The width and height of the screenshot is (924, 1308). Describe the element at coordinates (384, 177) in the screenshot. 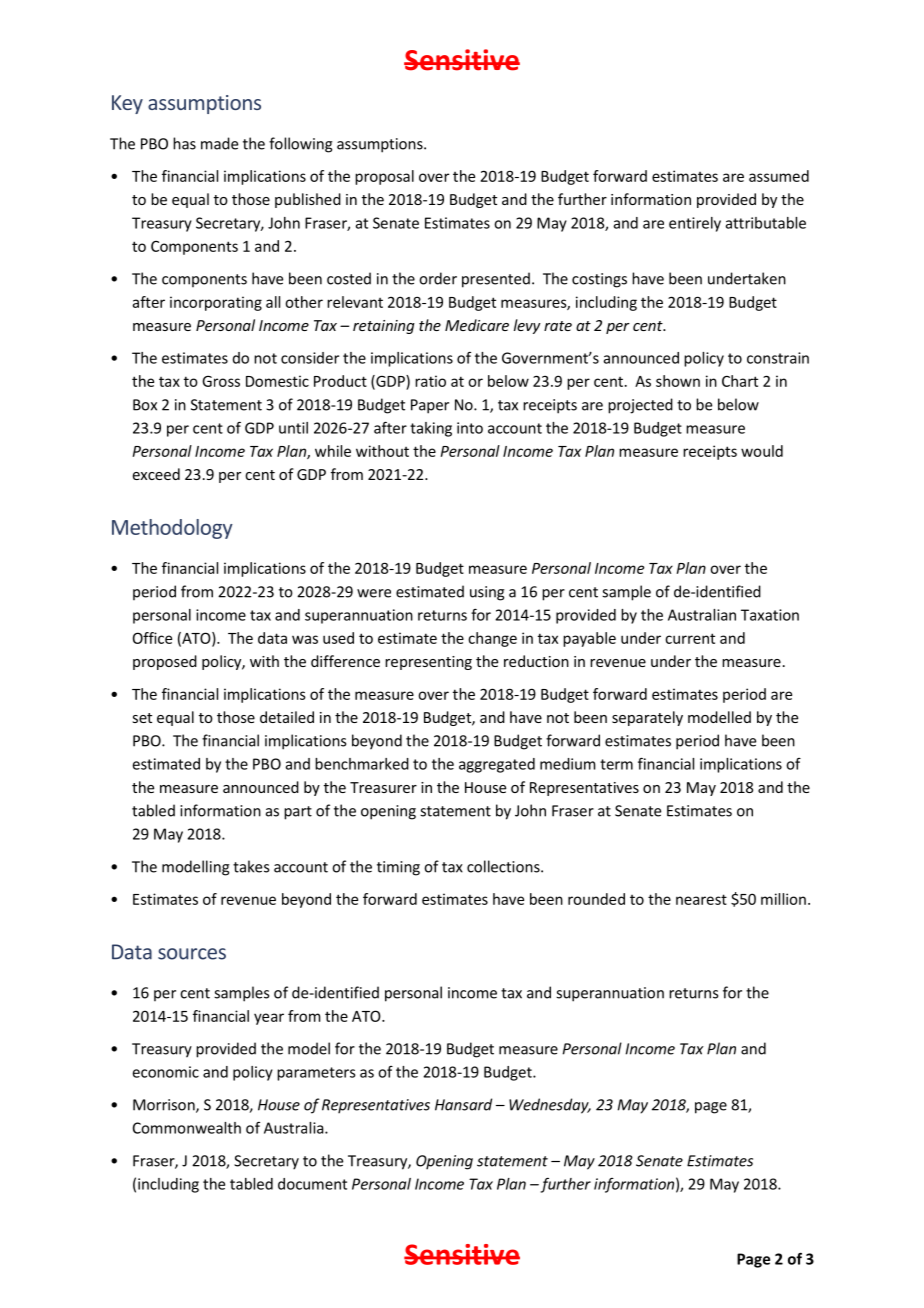

I see `proposal` at that location.
